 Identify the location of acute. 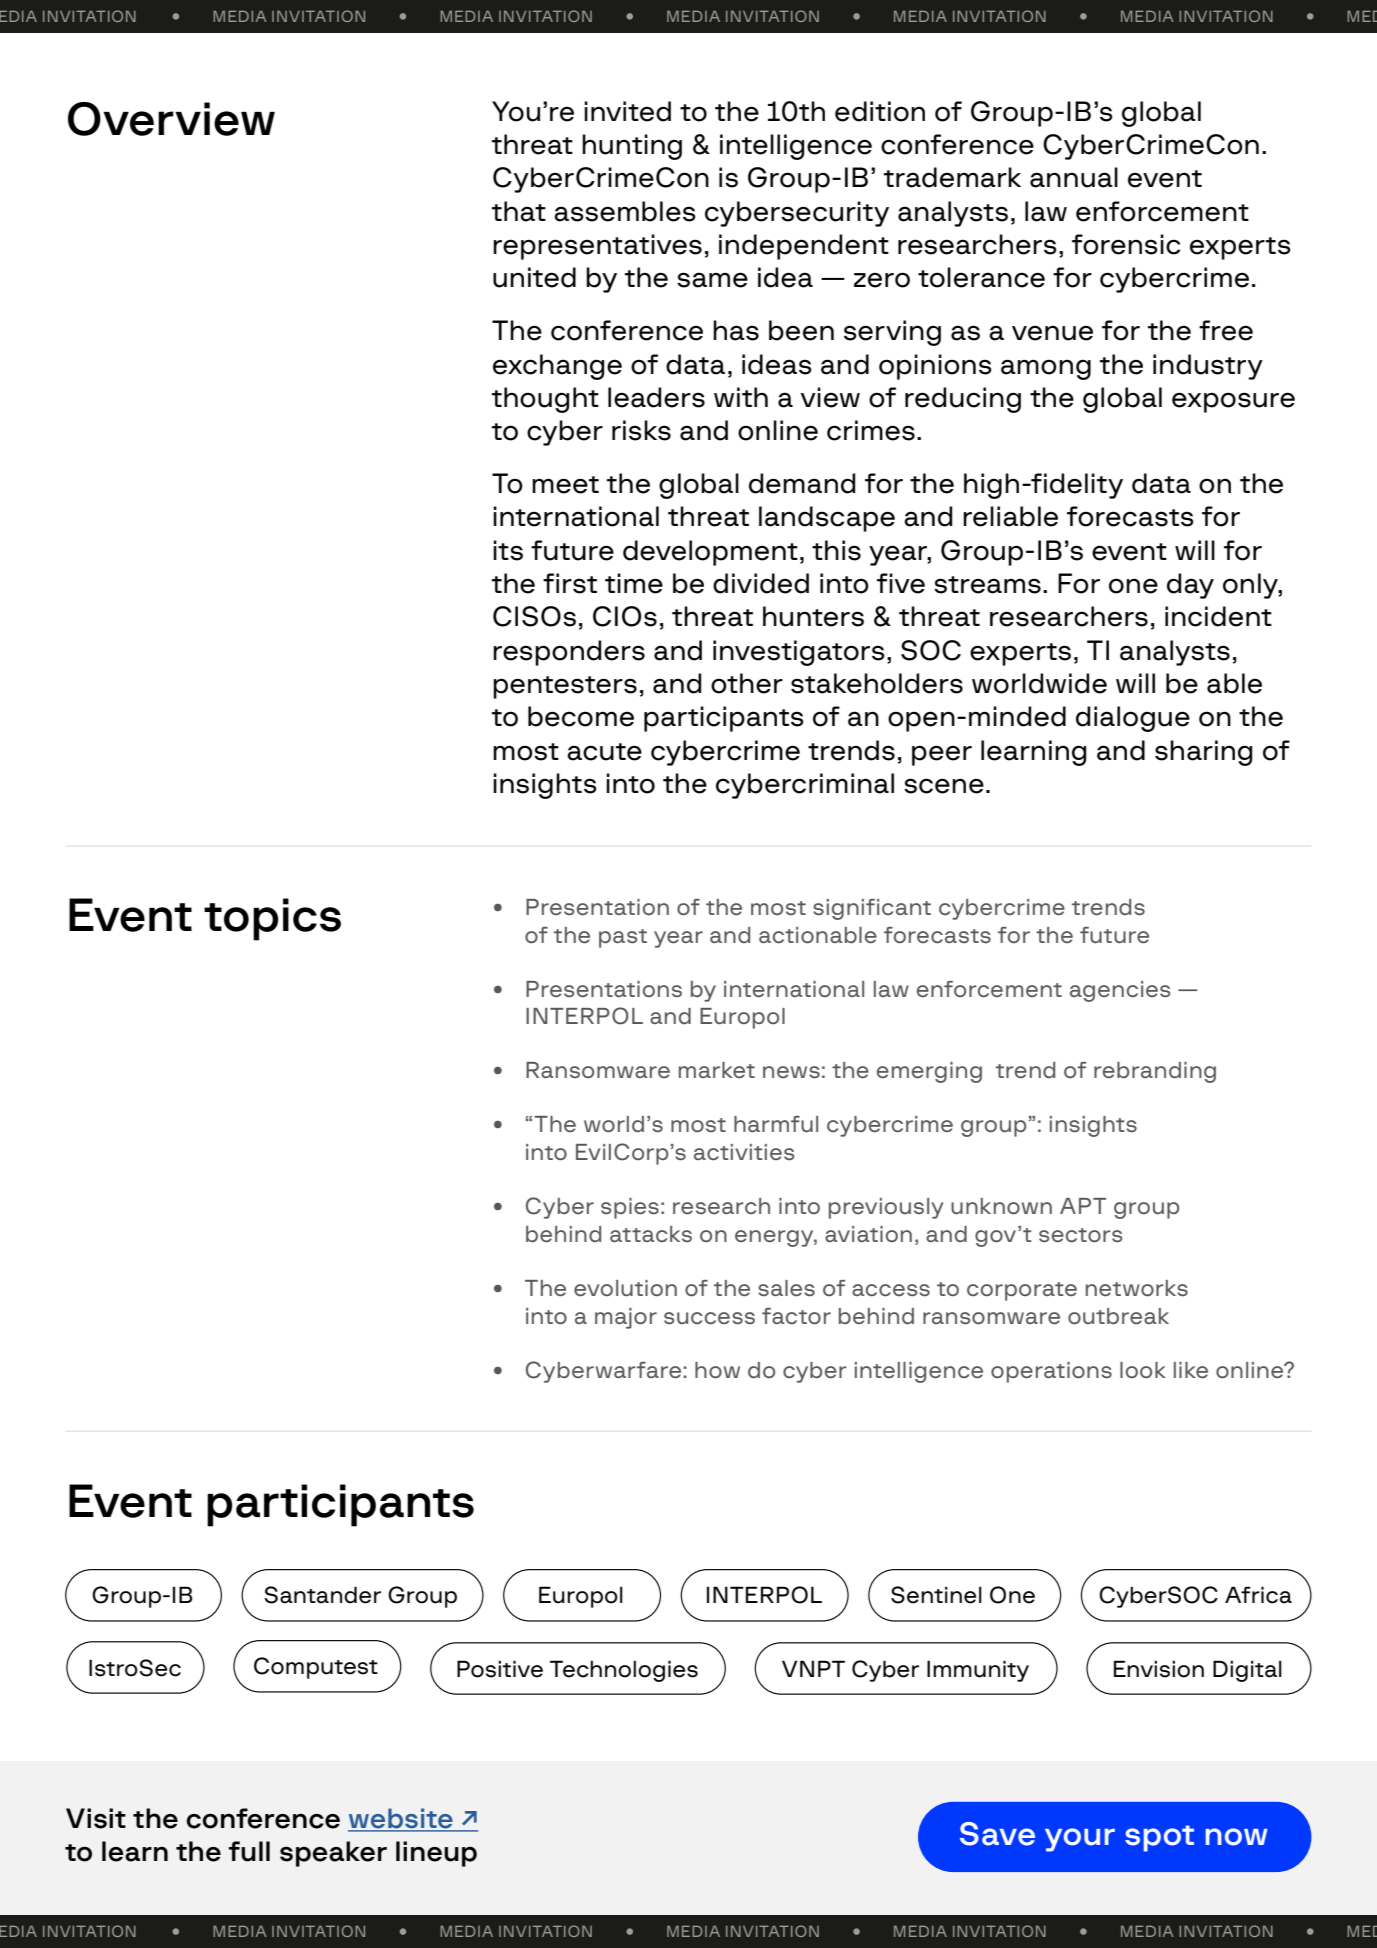
(604, 752).
